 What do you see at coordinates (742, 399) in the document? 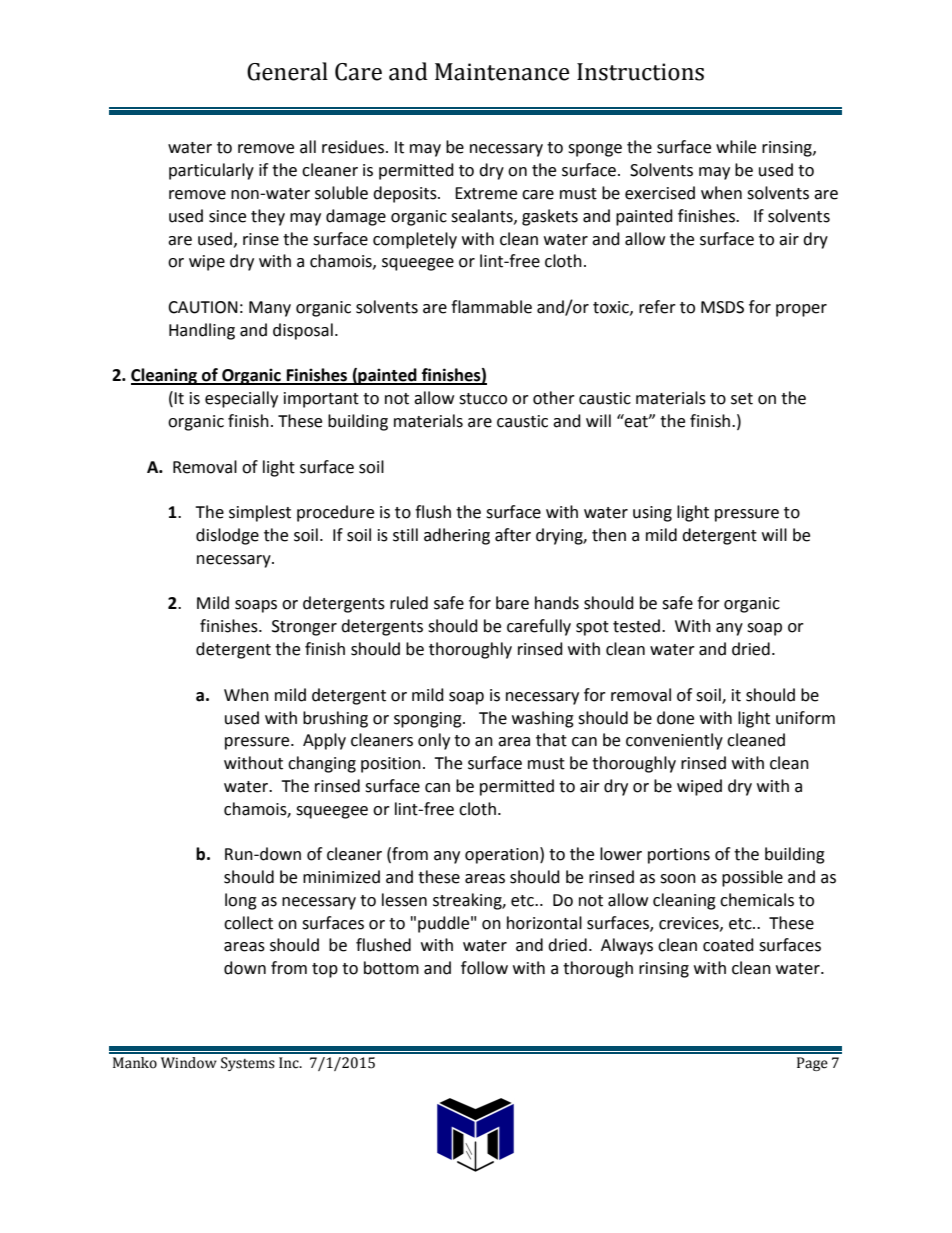
I see `set` at bounding box center [742, 399].
